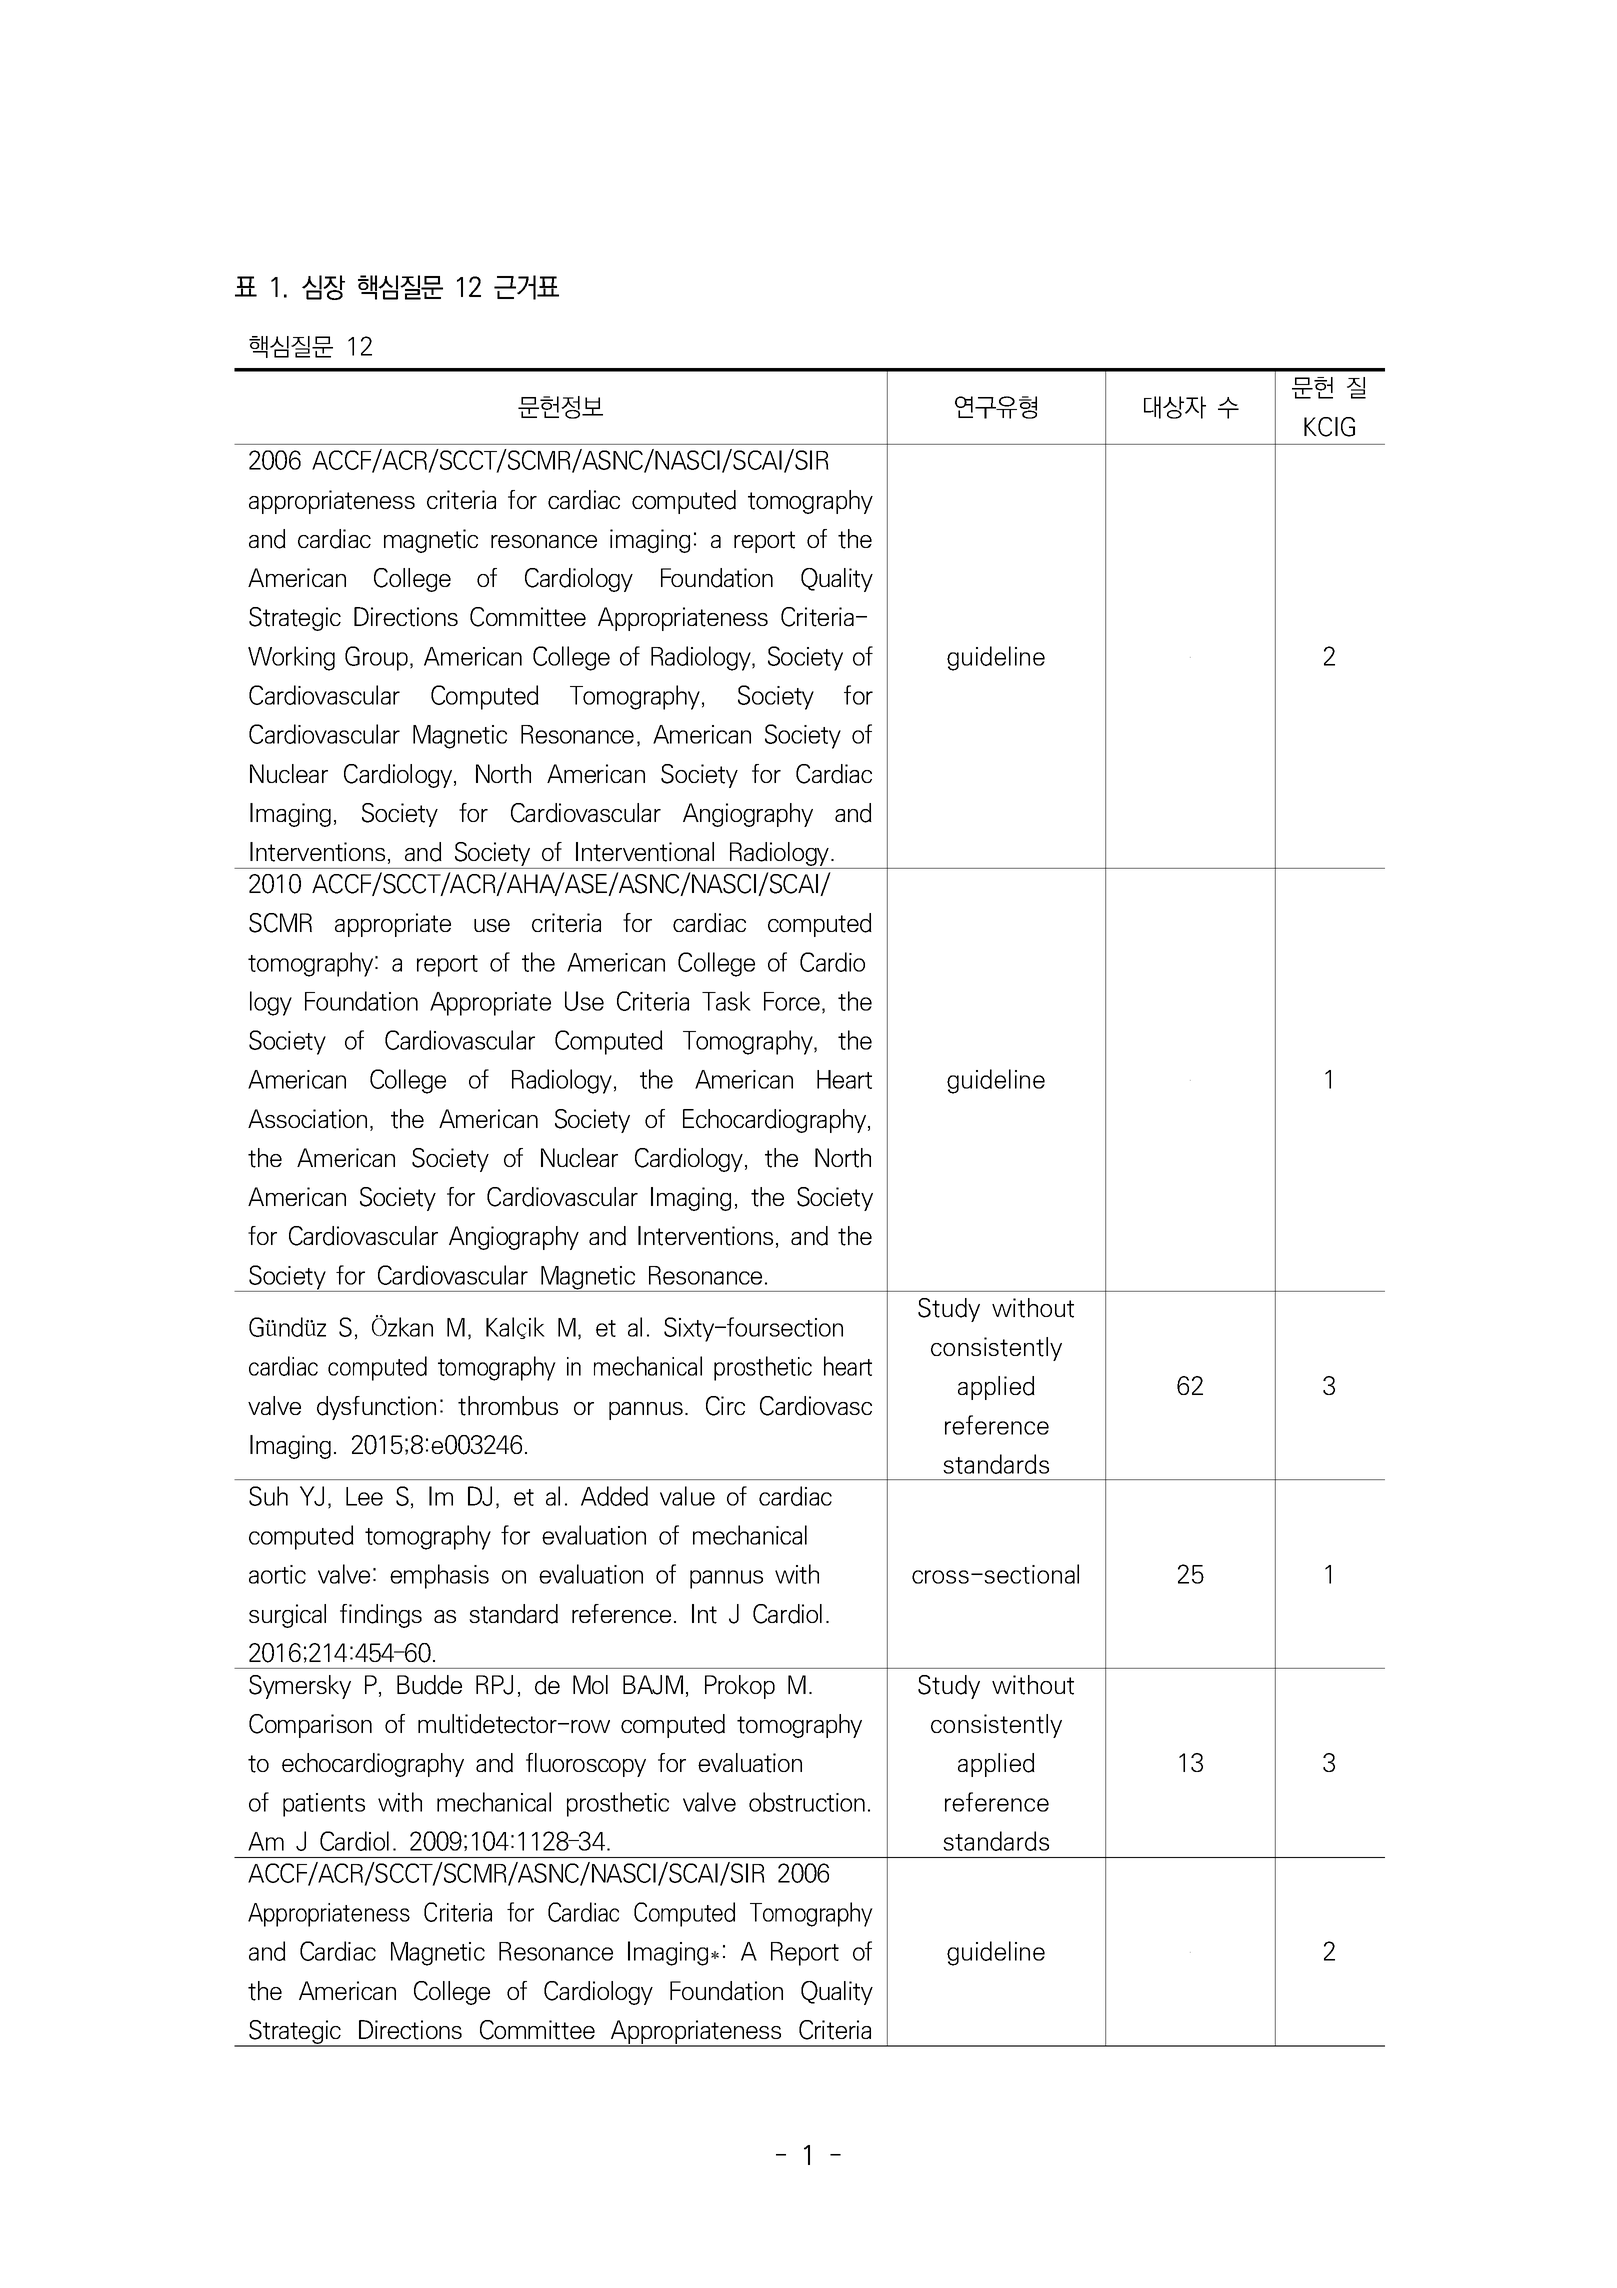 Image resolution: width=1617 pixels, height=2288 pixels. Describe the element at coordinates (307, 1119) in the screenshot. I see `Association` at that location.
